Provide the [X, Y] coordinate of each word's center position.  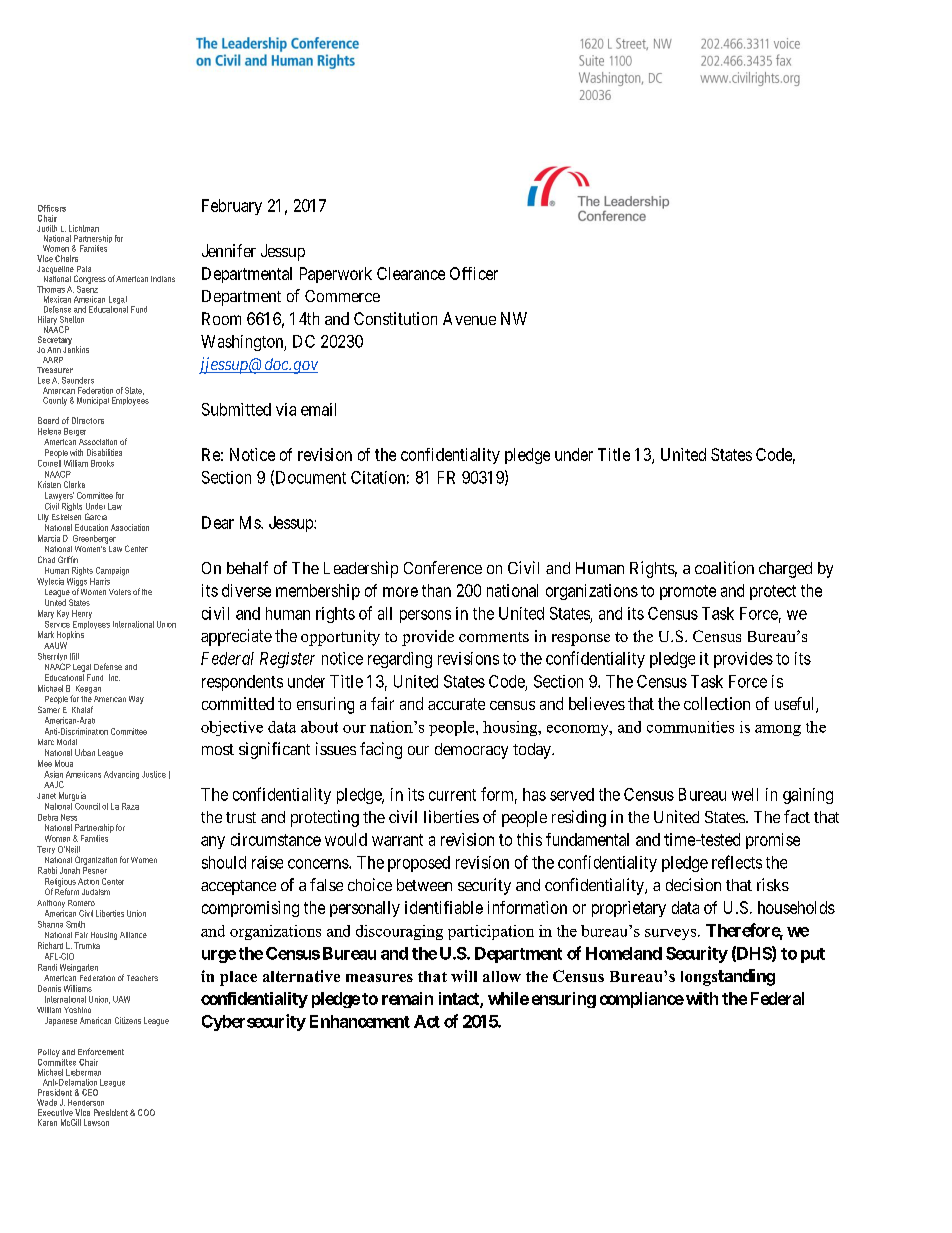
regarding [400, 660]
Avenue [469, 318]
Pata [84, 269]
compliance [642, 1000]
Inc [114, 677]
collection [717, 703]
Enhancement [360, 1021]
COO [146, 1112]
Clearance [411, 273]
